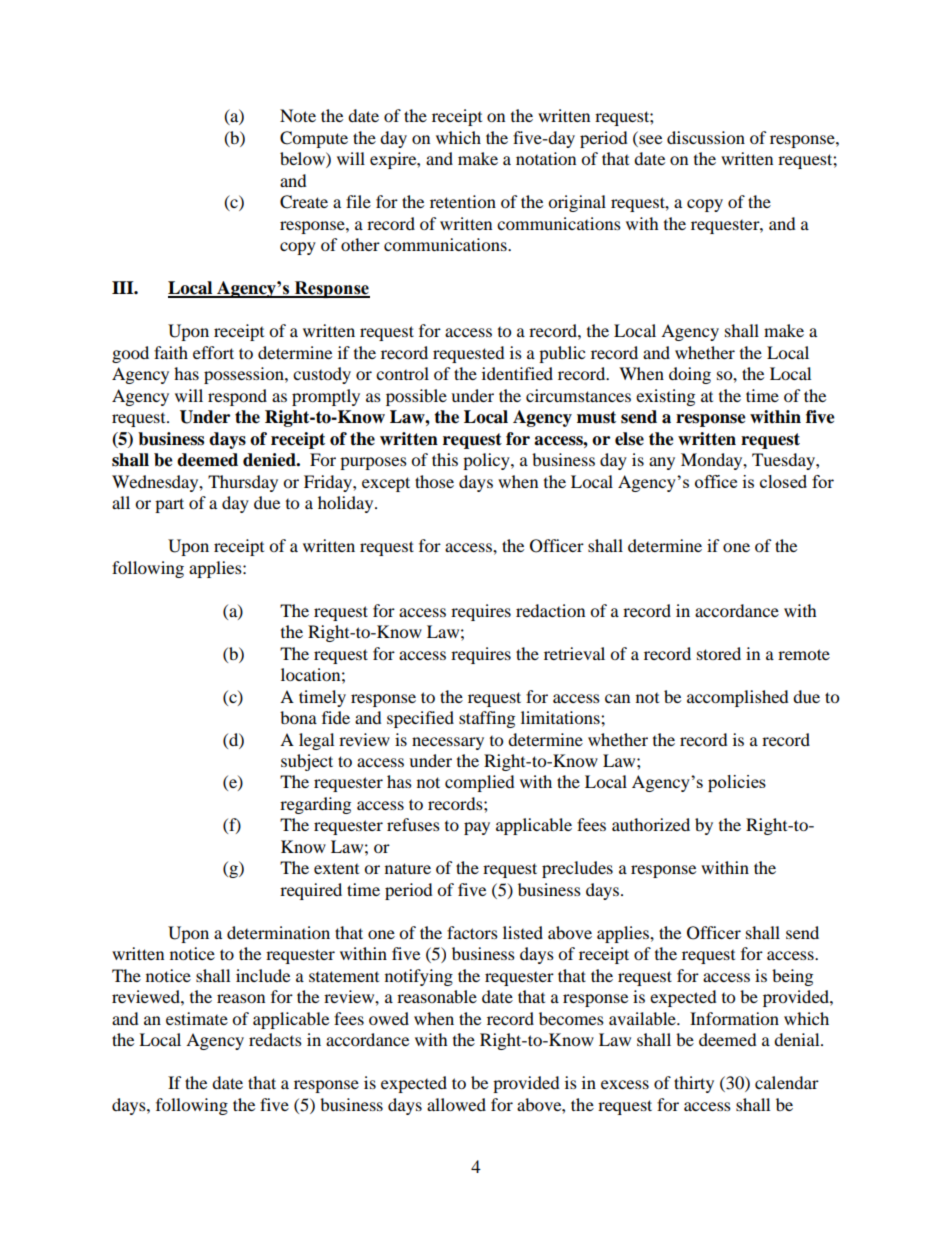 Image resolution: width=952 pixels, height=1233 pixels. I want to click on retention, so click(463, 201).
